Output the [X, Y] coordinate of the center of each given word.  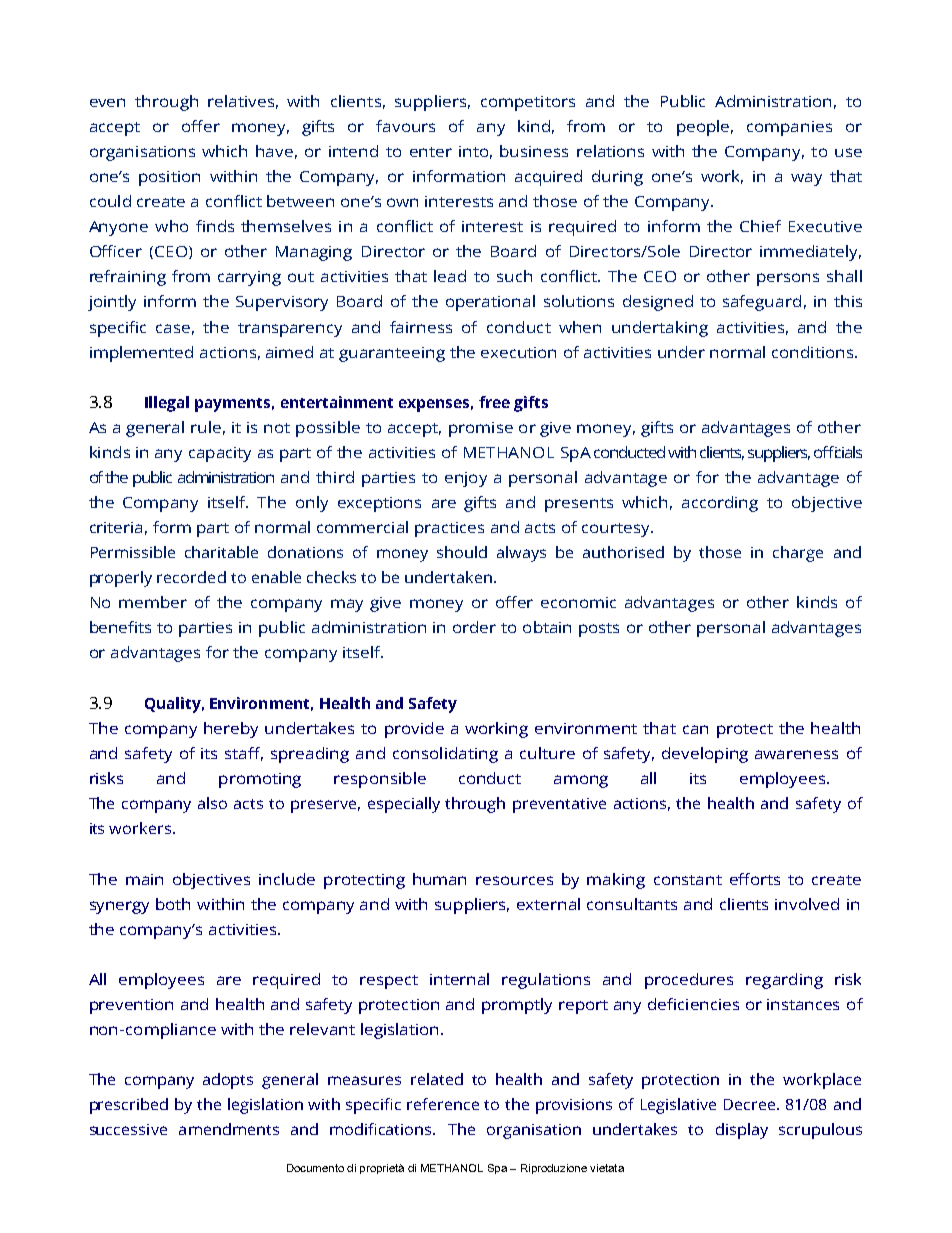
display [742, 1131]
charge [798, 554]
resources [514, 880]
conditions [814, 352]
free [494, 402]
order [474, 627]
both [173, 904]
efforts [755, 879]
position [169, 178]
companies [789, 128]
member [153, 602]
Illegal [167, 404]
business [534, 151]
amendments [229, 1129]
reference [443, 1104]
